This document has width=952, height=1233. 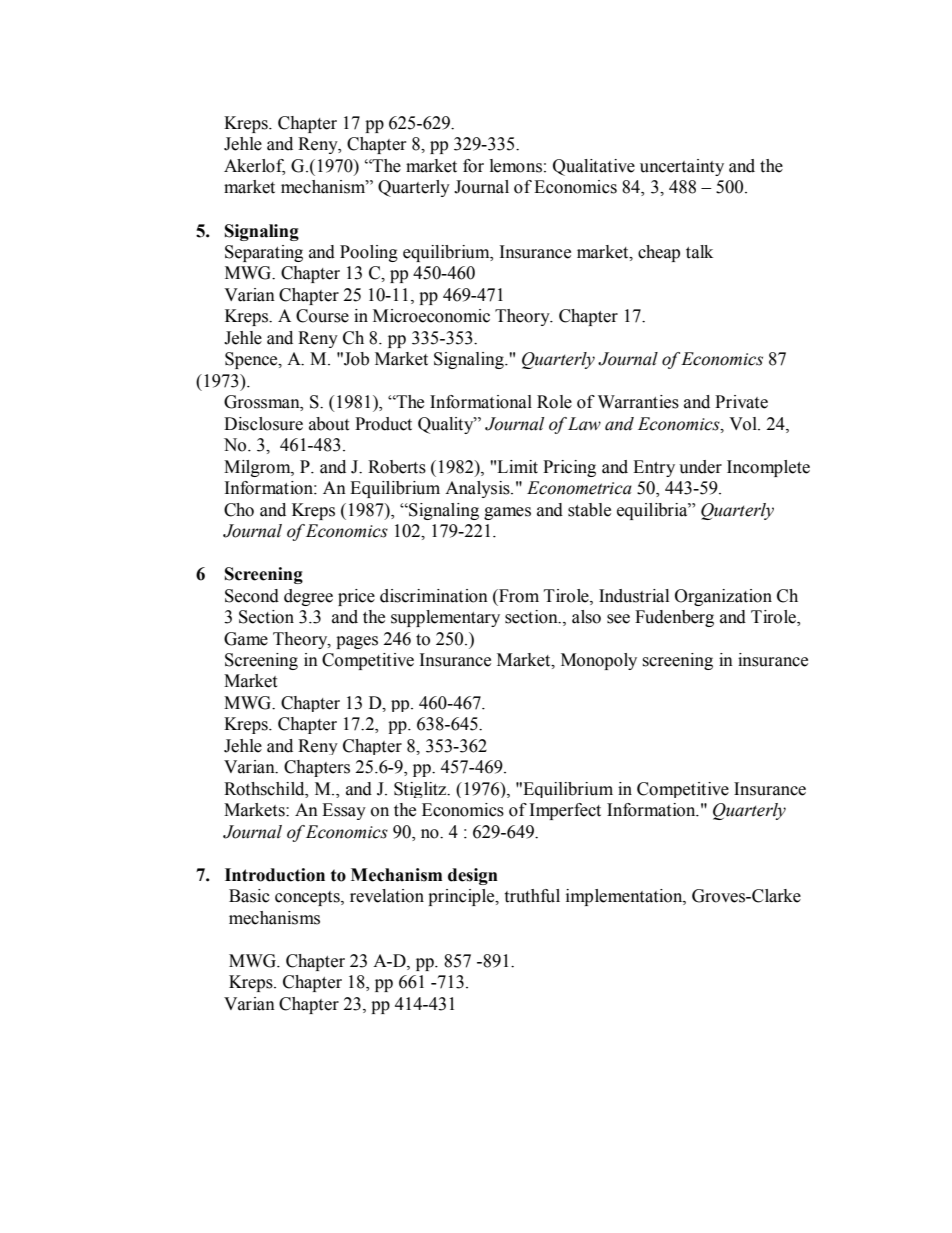 What do you see at coordinates (264, 253) in the document?
I see `Separating` at bounding box center [264, 253].
